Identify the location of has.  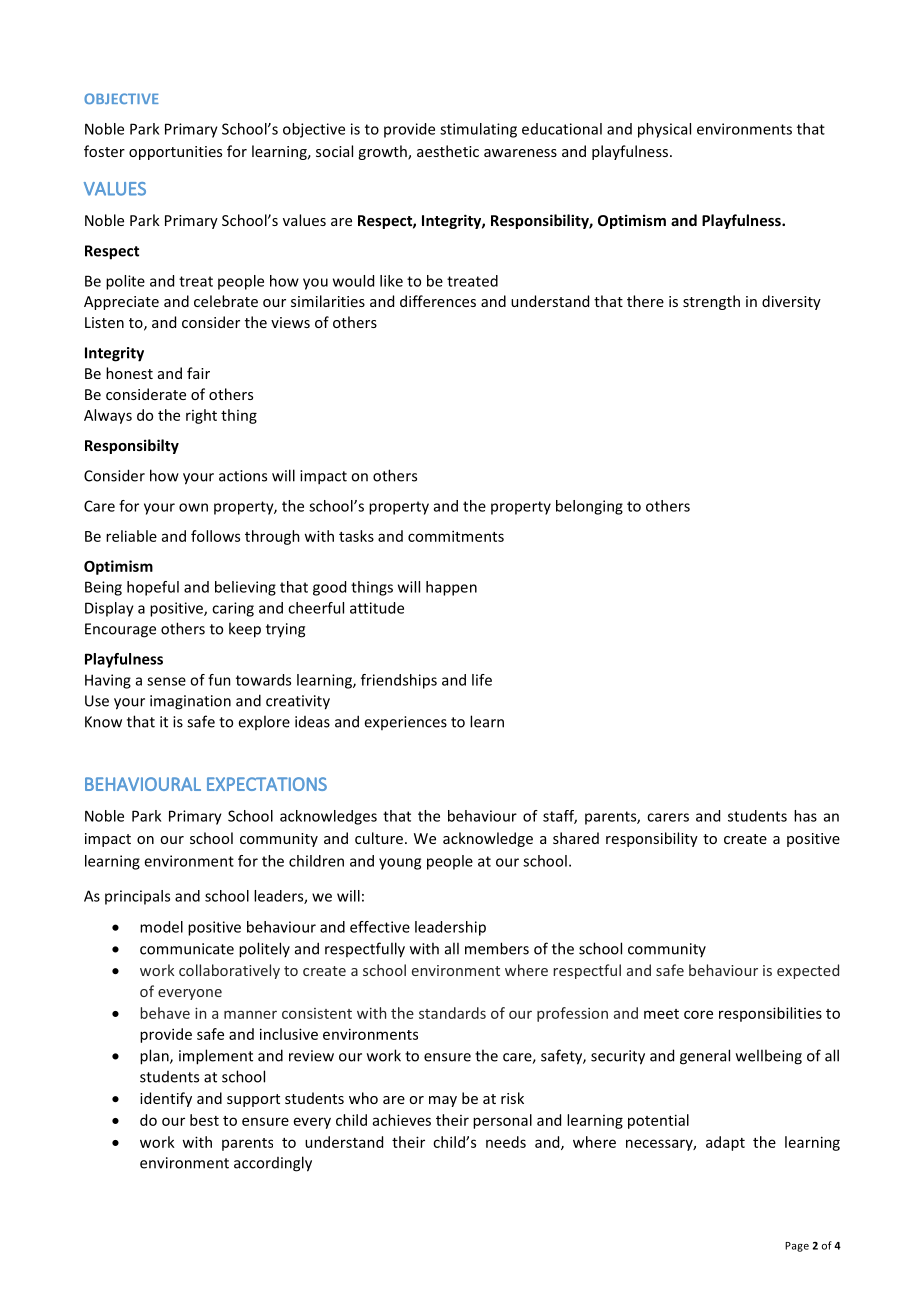
(805, 816).
